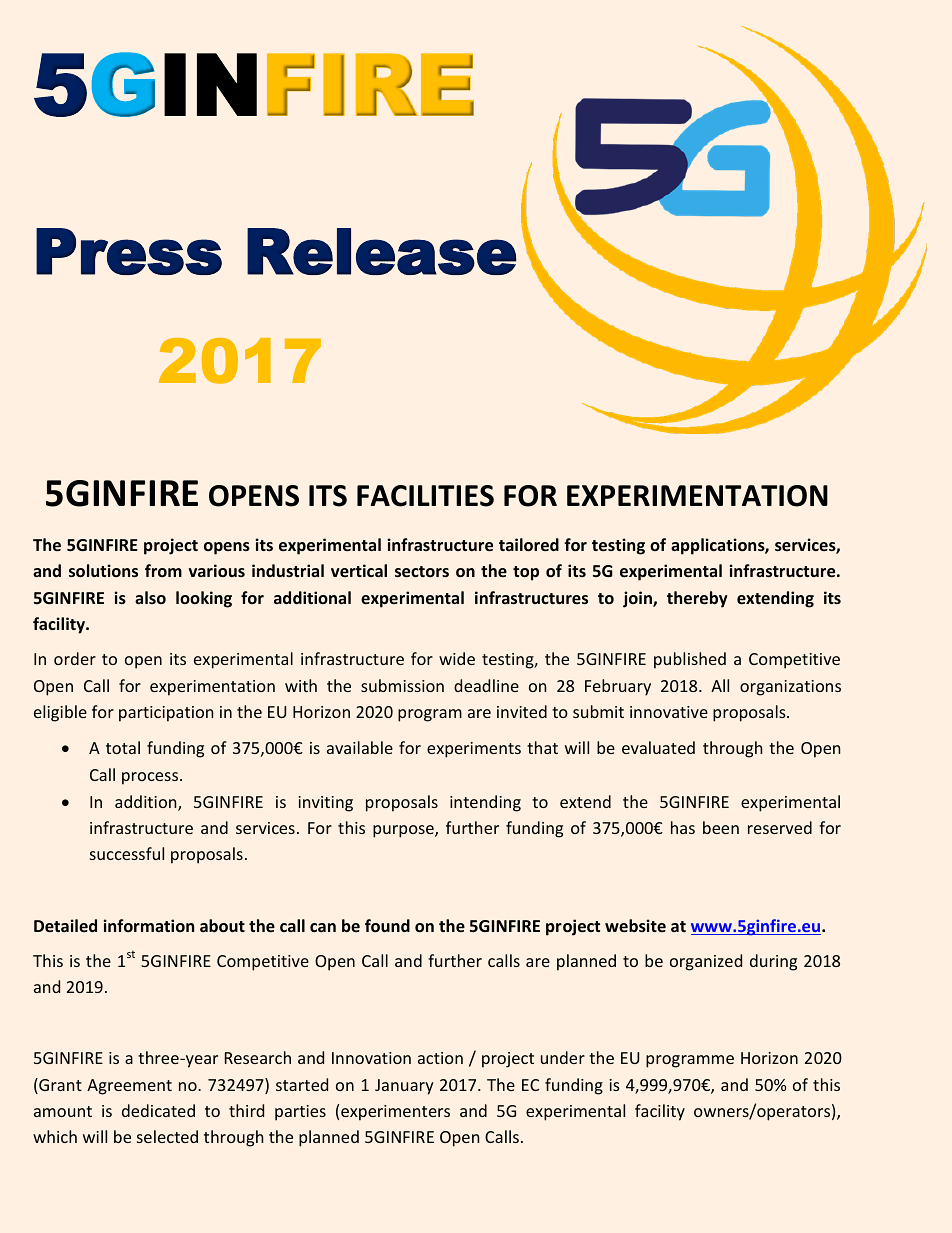 The width and height of the page is (952, 1233). What do you see at coordinates (158, 1110) in the page?
I see `dedicated` at bounding box center [158, 1110].
